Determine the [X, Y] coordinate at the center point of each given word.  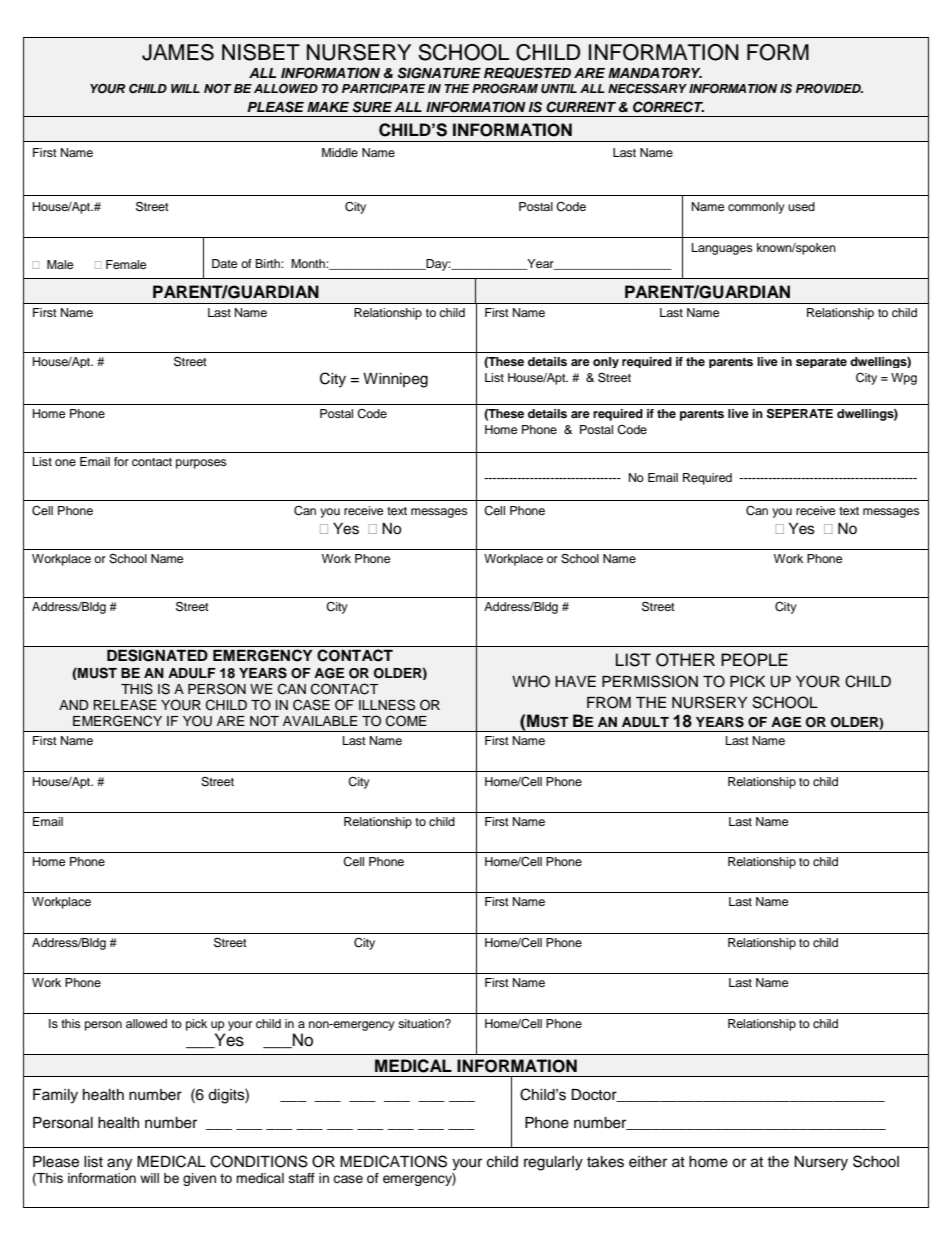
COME [406, 721]
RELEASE [125, 705]
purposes [201, 464]
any [119, 1164]
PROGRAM [505, 88]
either [648, 1162]
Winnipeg [395, 380]
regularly [553, 1163]
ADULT [645, 722]
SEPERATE [800, 413]
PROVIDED [829, 89]
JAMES [178, 52]
